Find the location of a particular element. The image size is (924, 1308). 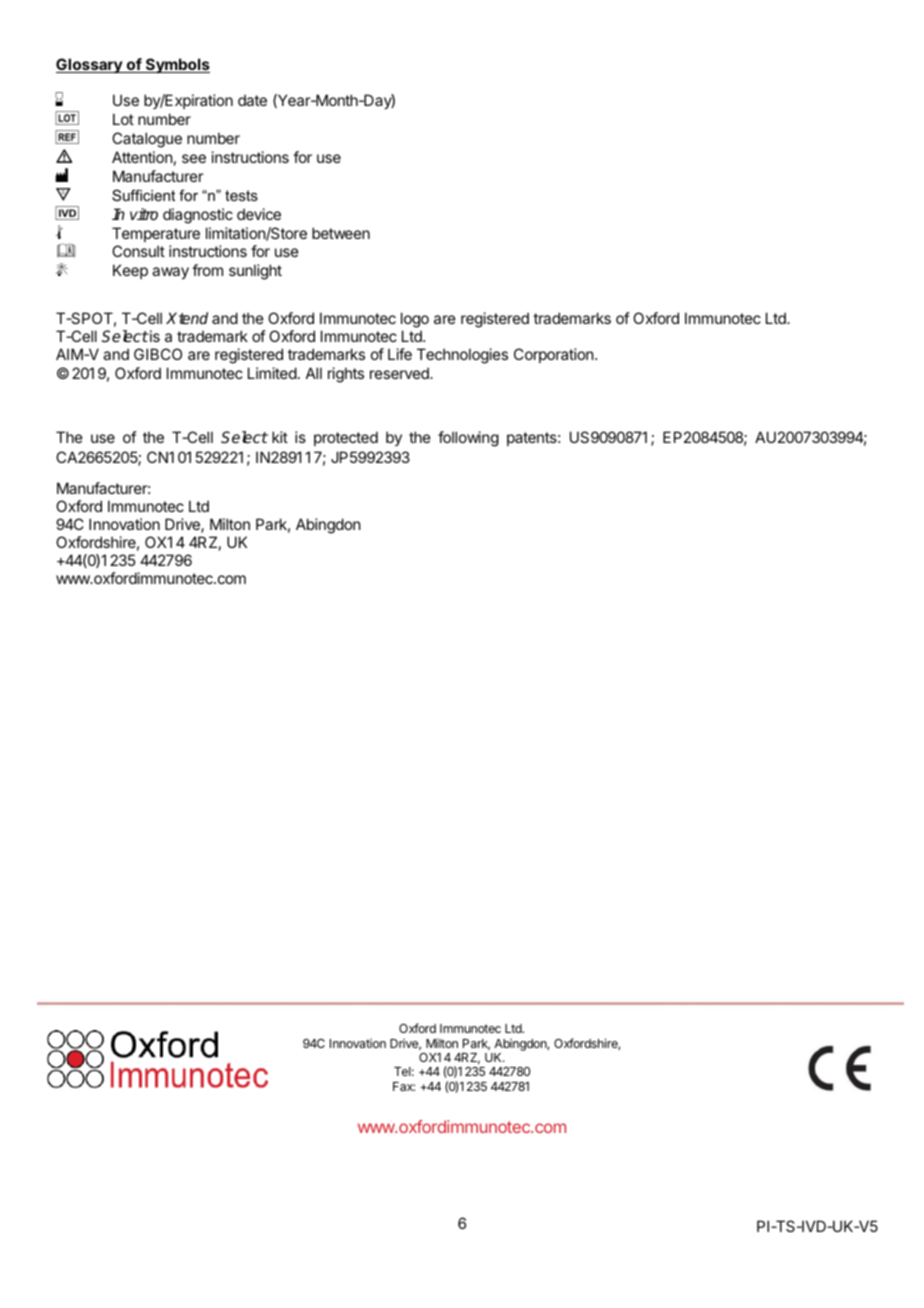

date is located at coordinates (252, 100).
